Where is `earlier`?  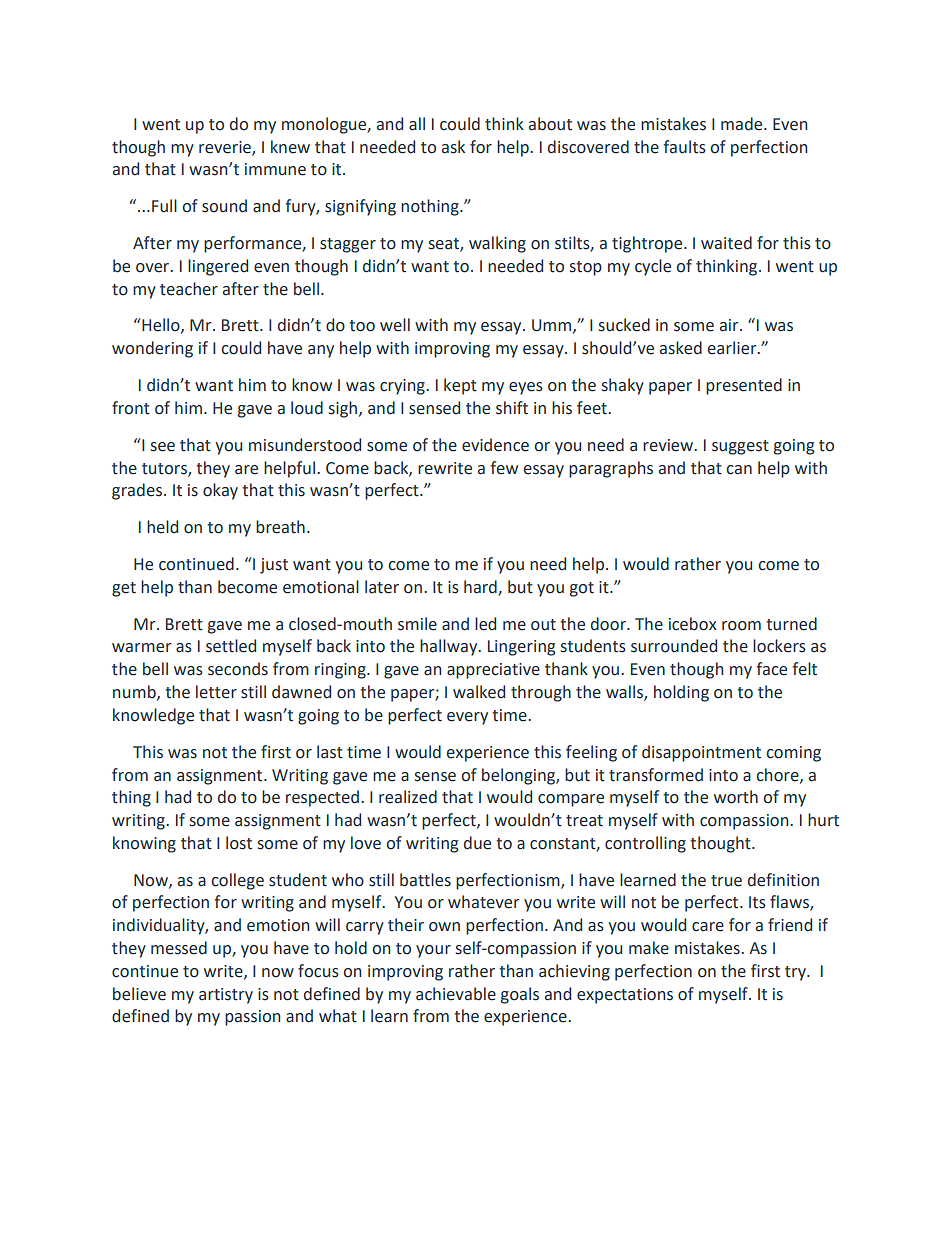 earlier is located at coordinates (733, 348).
